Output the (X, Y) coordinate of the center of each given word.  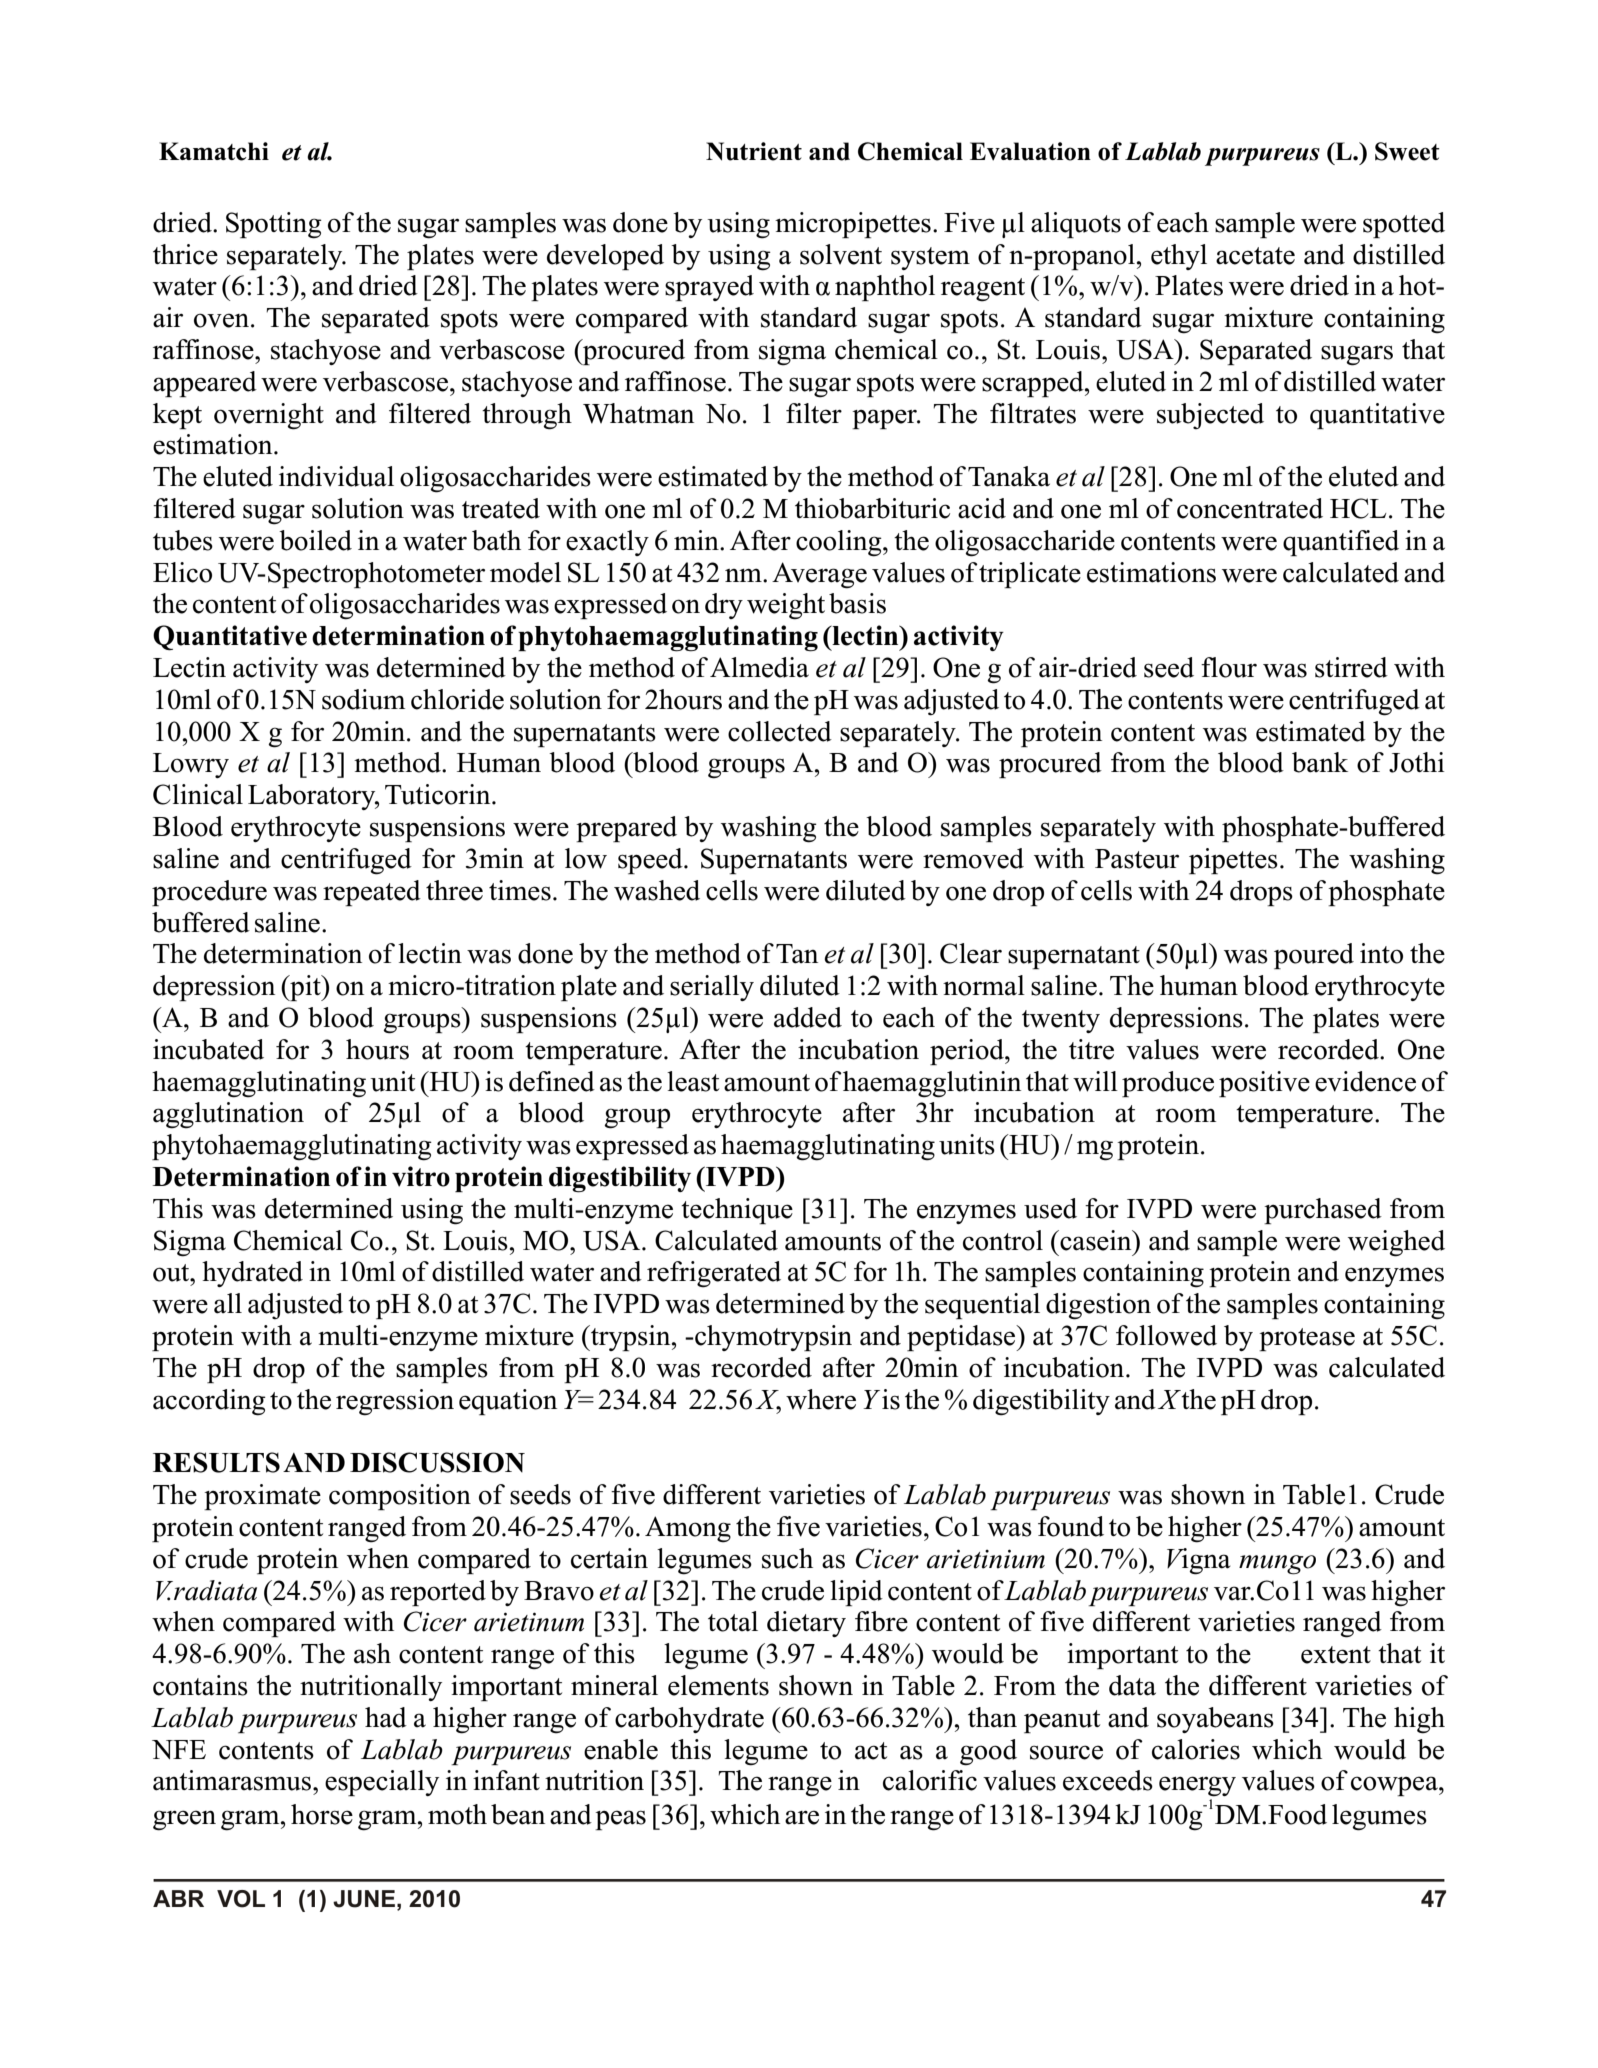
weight (786, 606)
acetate (1255, 256)
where (821, 1399)
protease (1307, 1339)
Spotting (274, 225)
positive (1264, 1084)
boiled (315, 540)
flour (1229, 667)
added (808, 1017)
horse (322, 1814)
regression (395, 1402)
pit (305, 988)
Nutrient (754, 151)
